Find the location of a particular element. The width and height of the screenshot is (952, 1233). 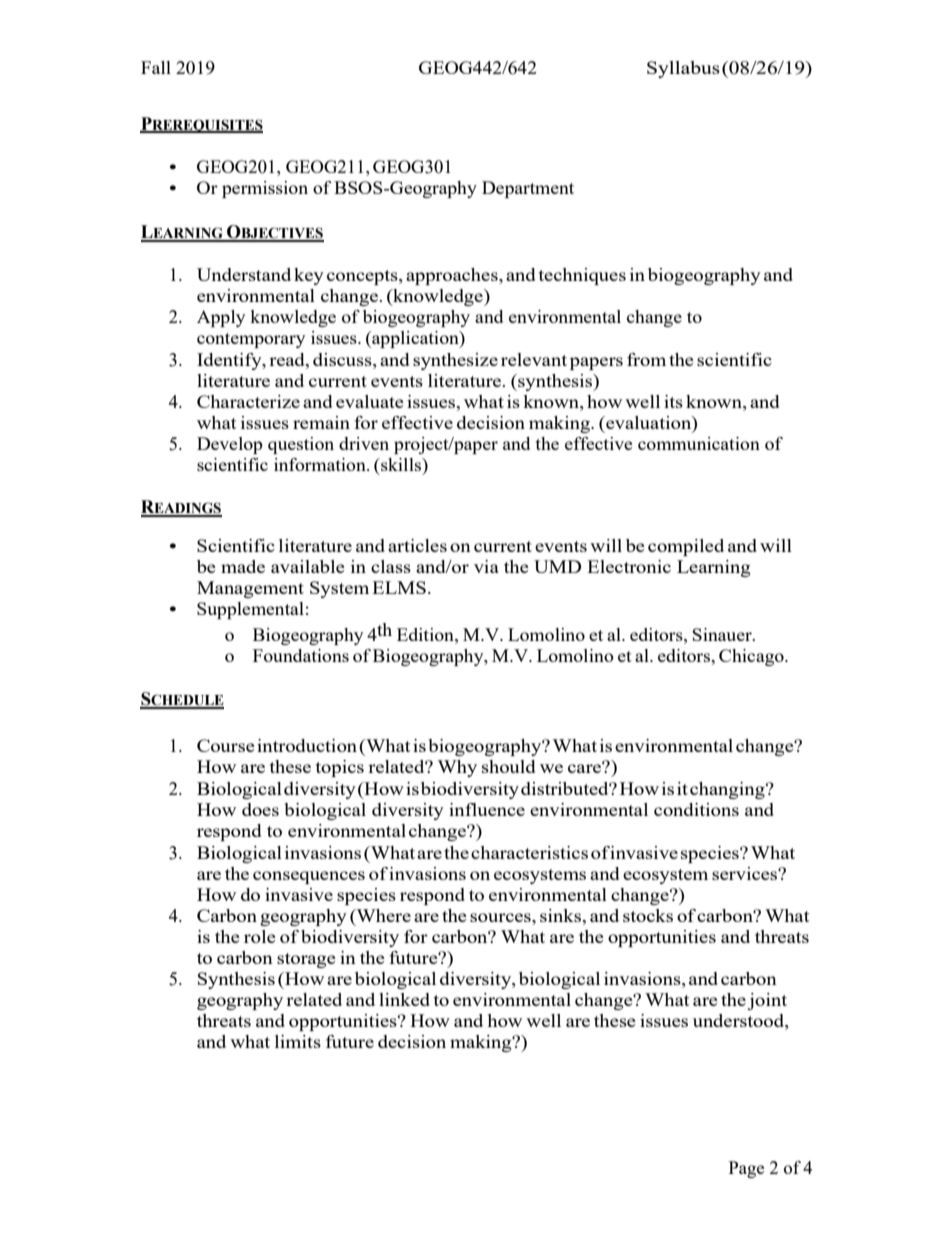

Fall is located at coordinates (156, 67).
